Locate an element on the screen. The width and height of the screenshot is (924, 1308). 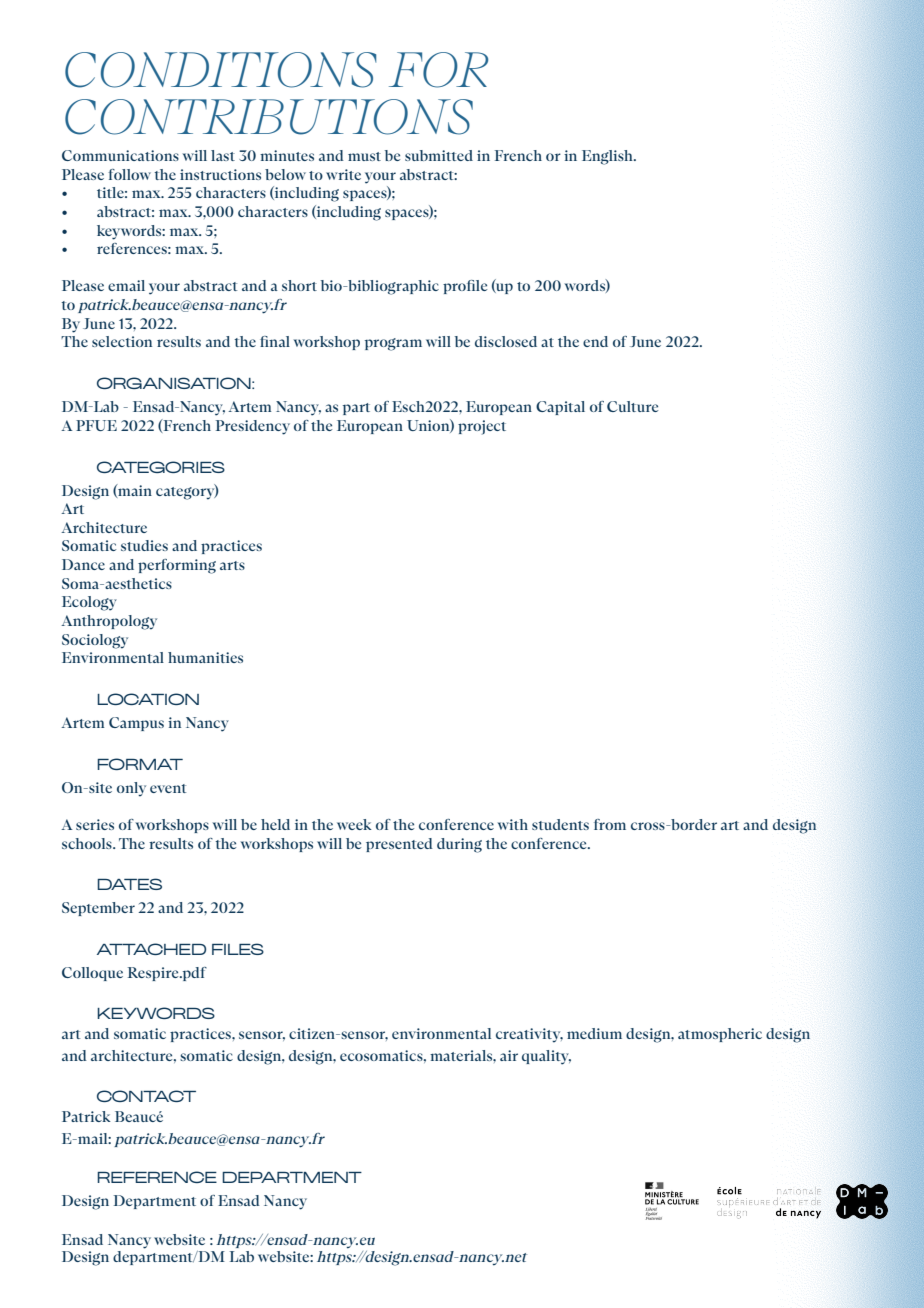
CATEGORIES is located at coordinates (161, 467).
